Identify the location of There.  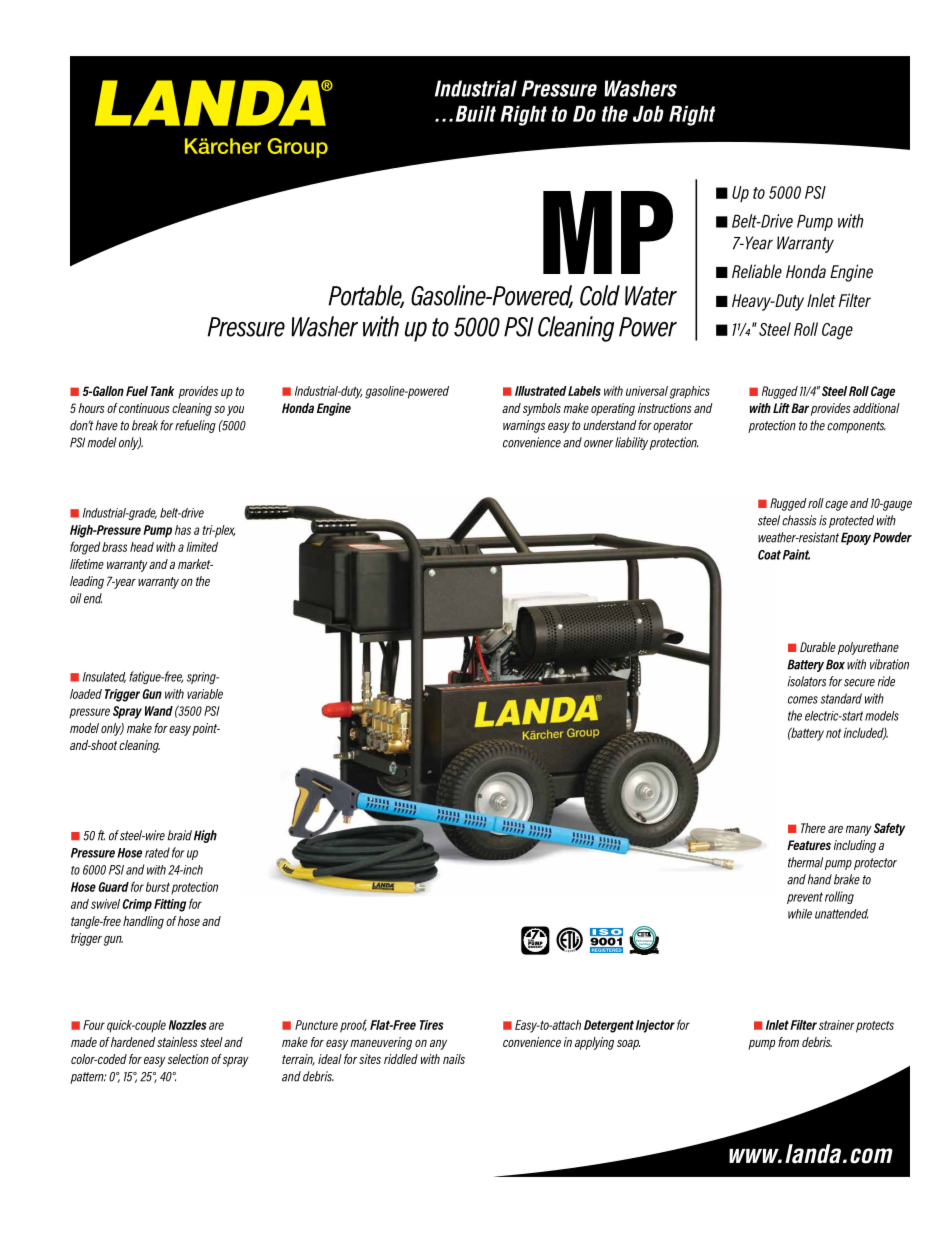
(813, 828).
